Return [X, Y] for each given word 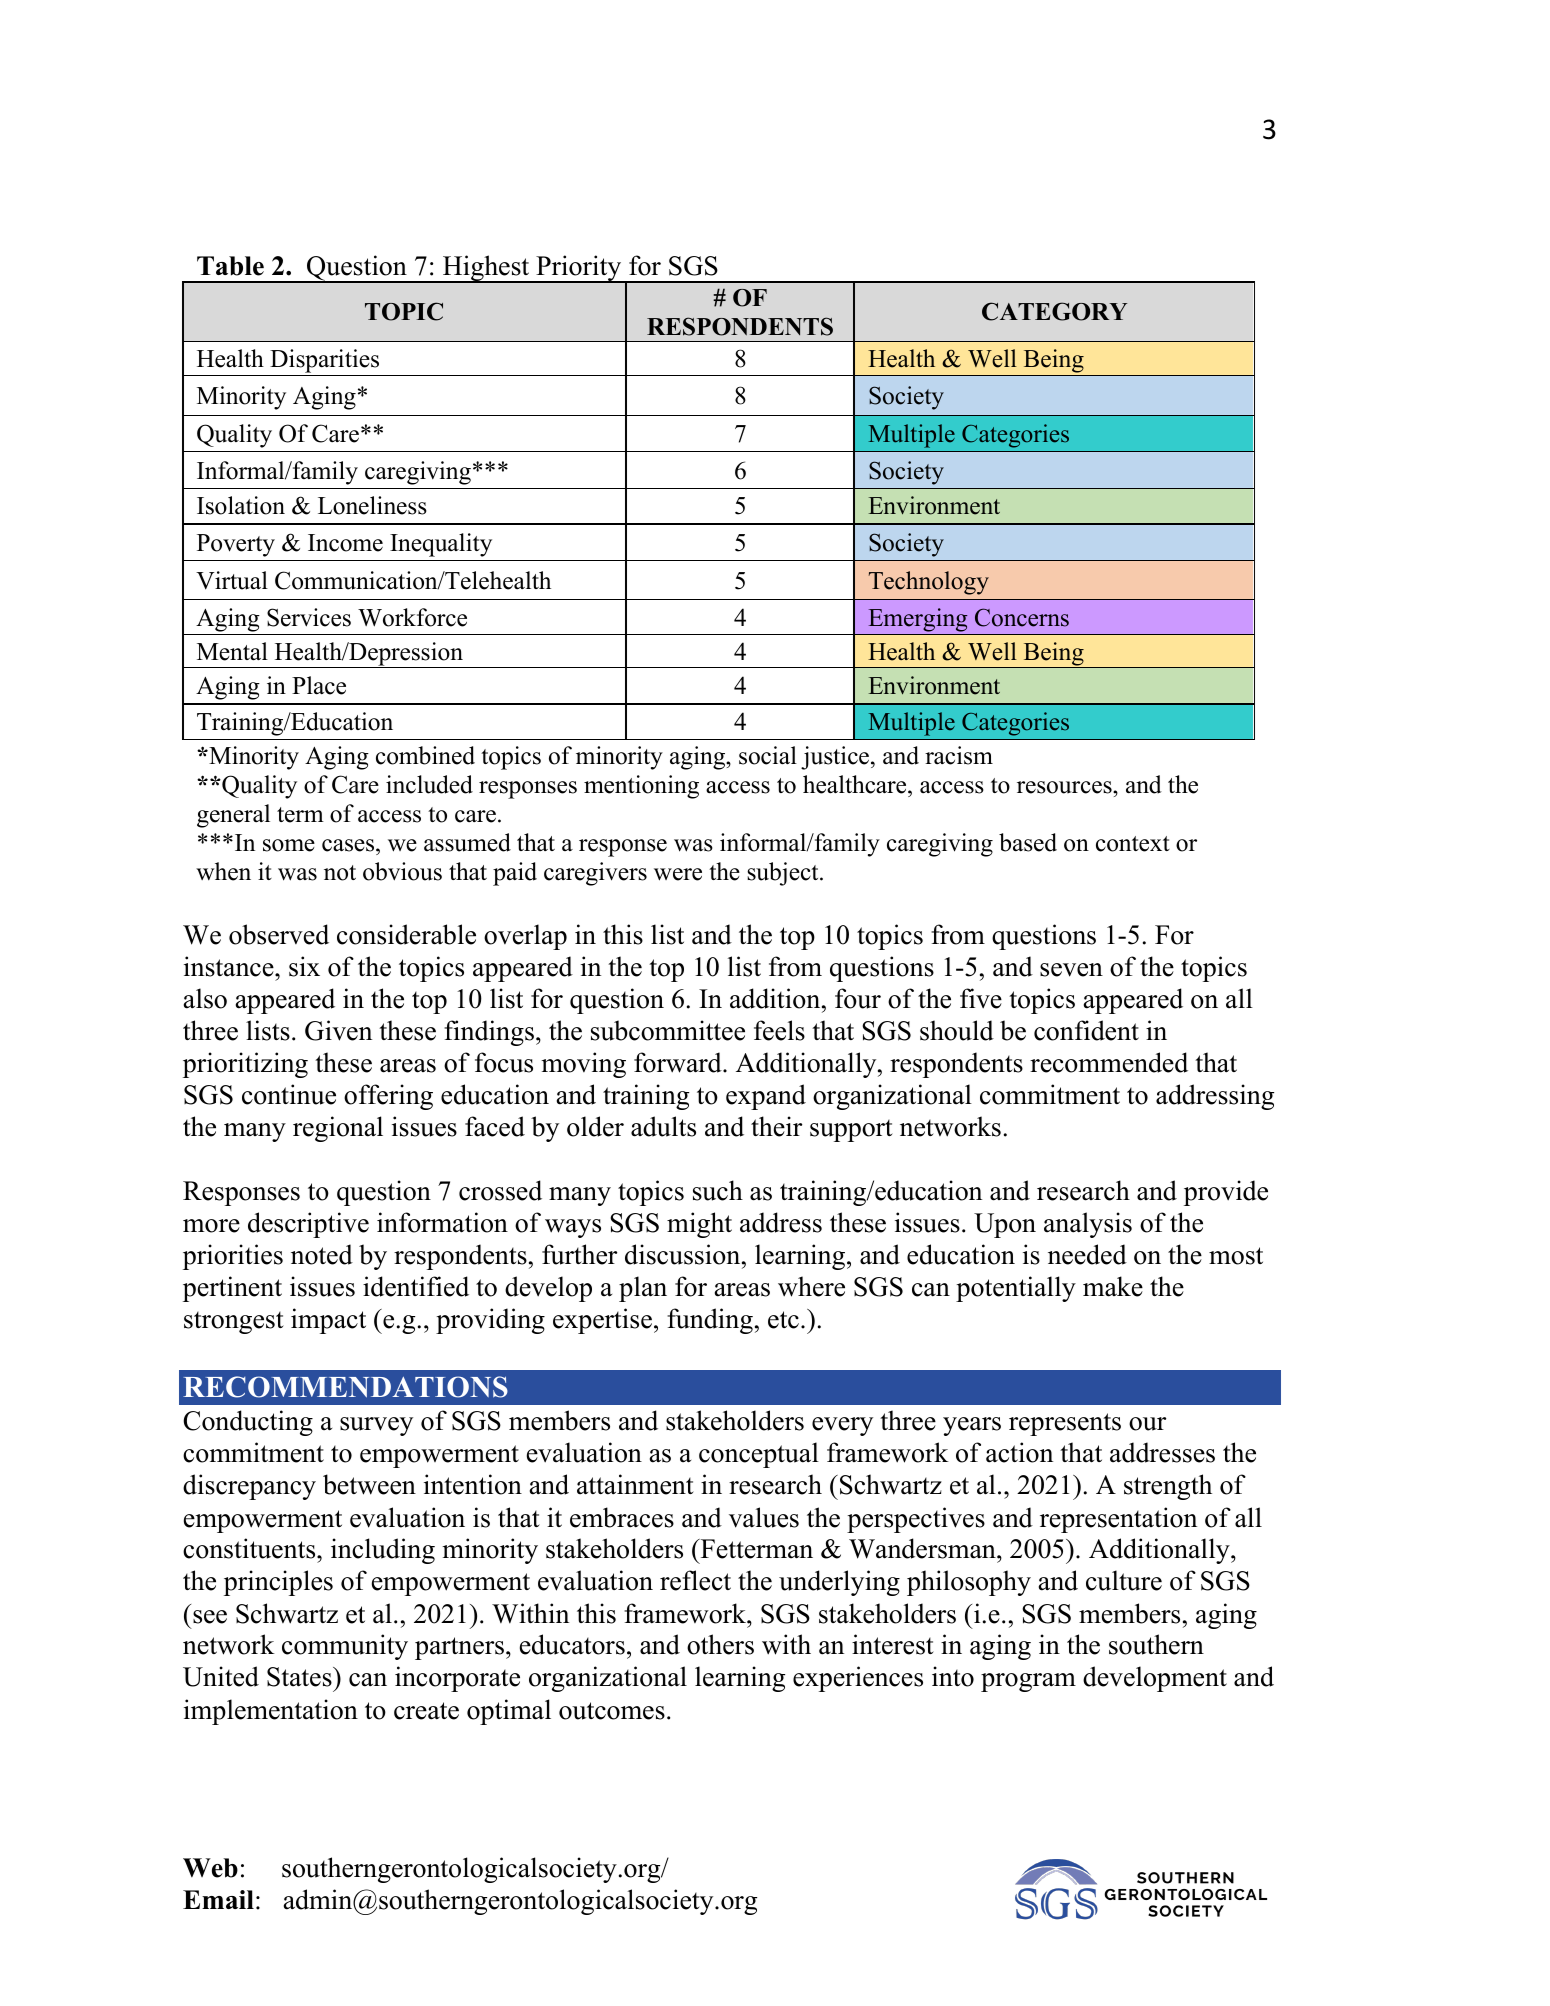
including [383, 1551]
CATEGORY [1054, 311]
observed [279, 934]
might [699, 1225]
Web [210, 1868]
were [678, 874]
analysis [1088, 1225]
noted [322, 1254]
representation [1118, 1520]
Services [309, 617]
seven [1071, 970]
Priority [579, 269]
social [768, 755]
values [764, 1517]
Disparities [325, 362]
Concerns [1022, 617]
